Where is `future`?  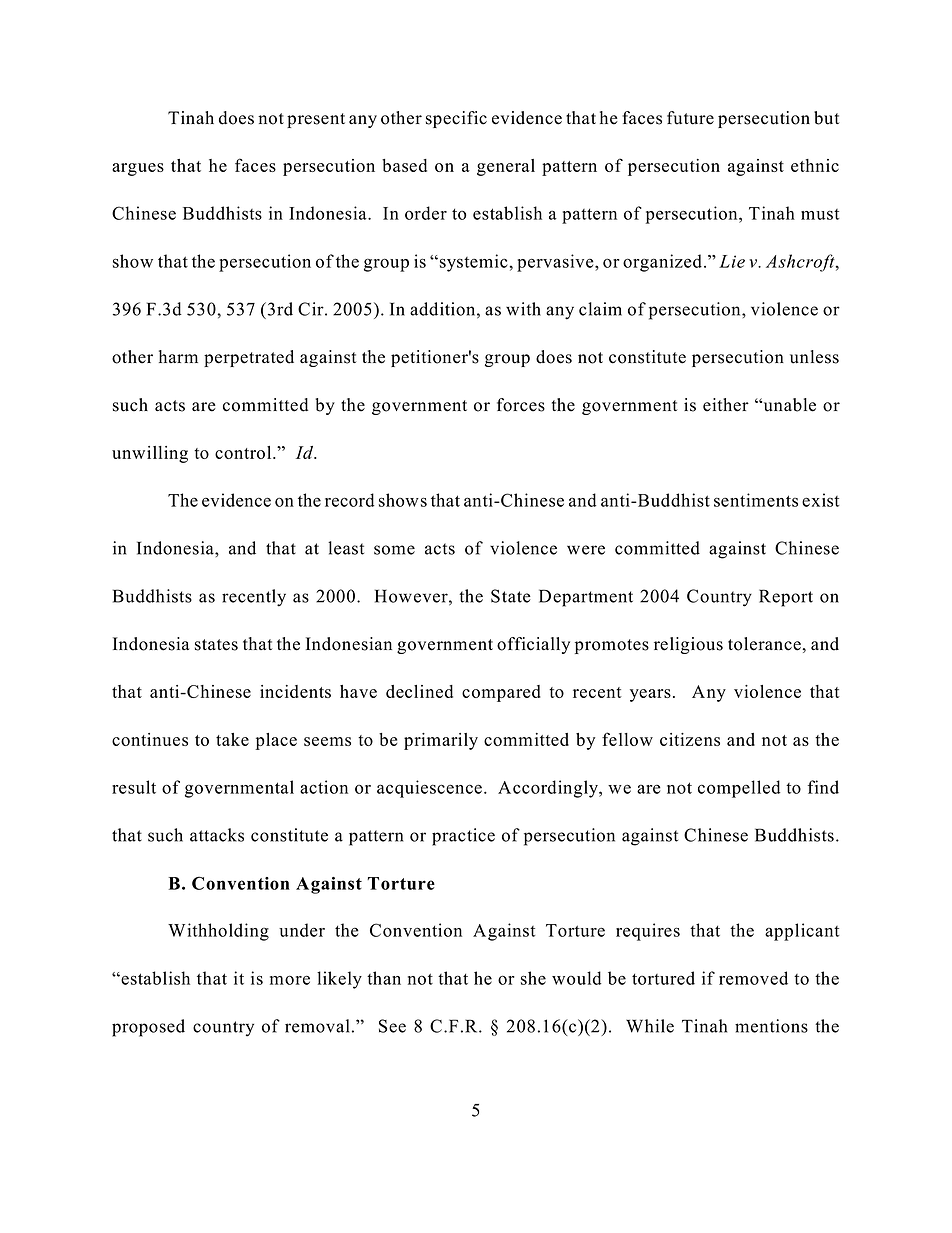
future is located at coordinates (690, 118).
